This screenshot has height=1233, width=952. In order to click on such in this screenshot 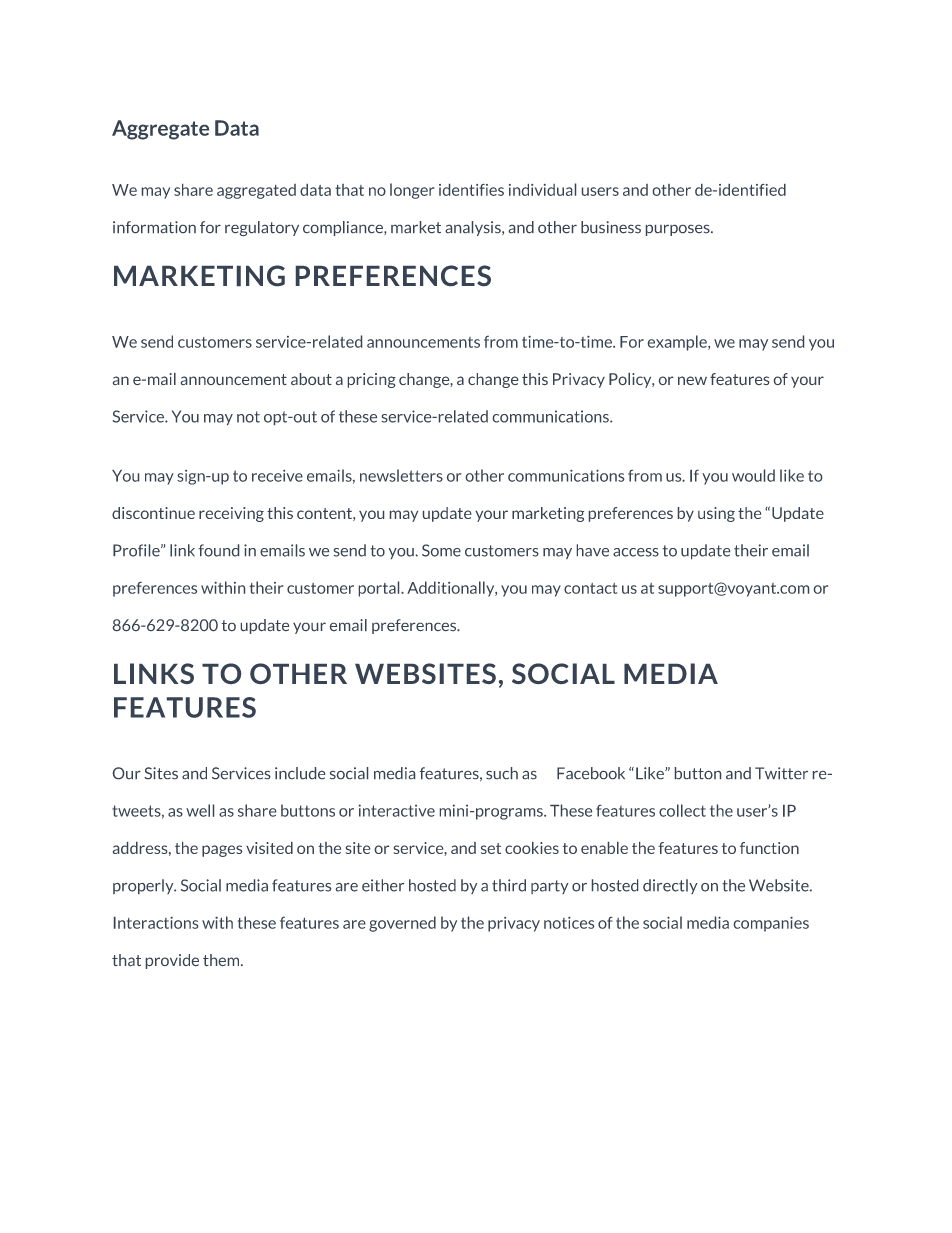, I will do `click(502, 773)`.
